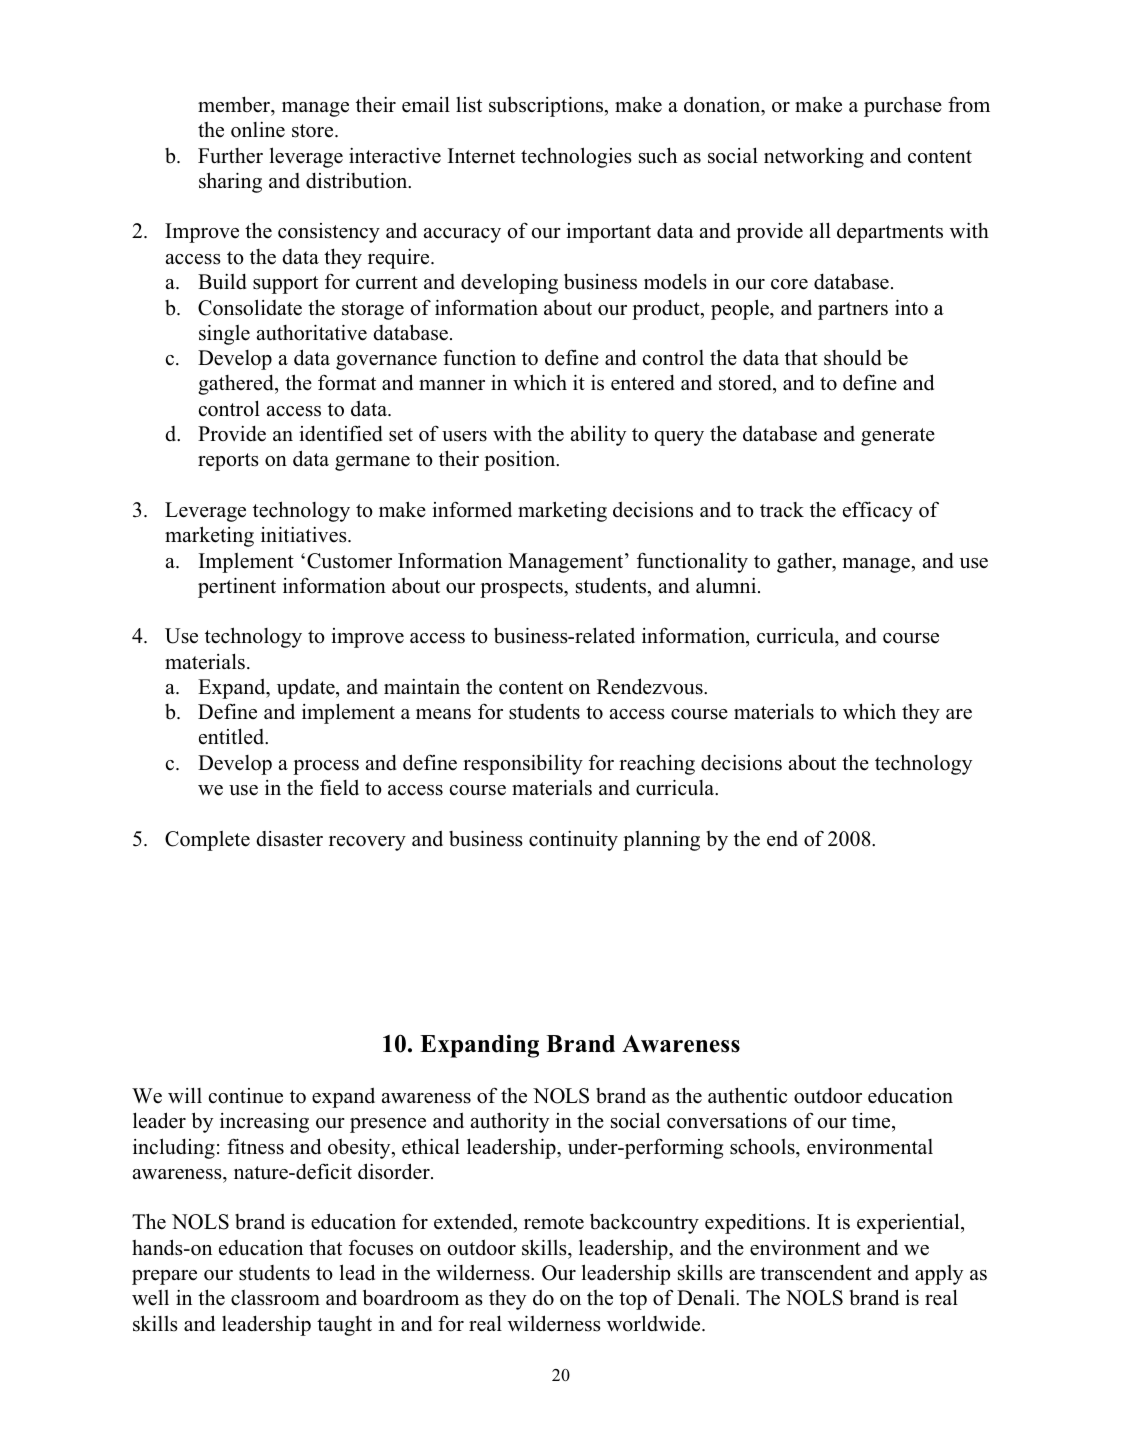 This page has width=1122, height=1452. I want to click on entitled, so click(233, 736).
